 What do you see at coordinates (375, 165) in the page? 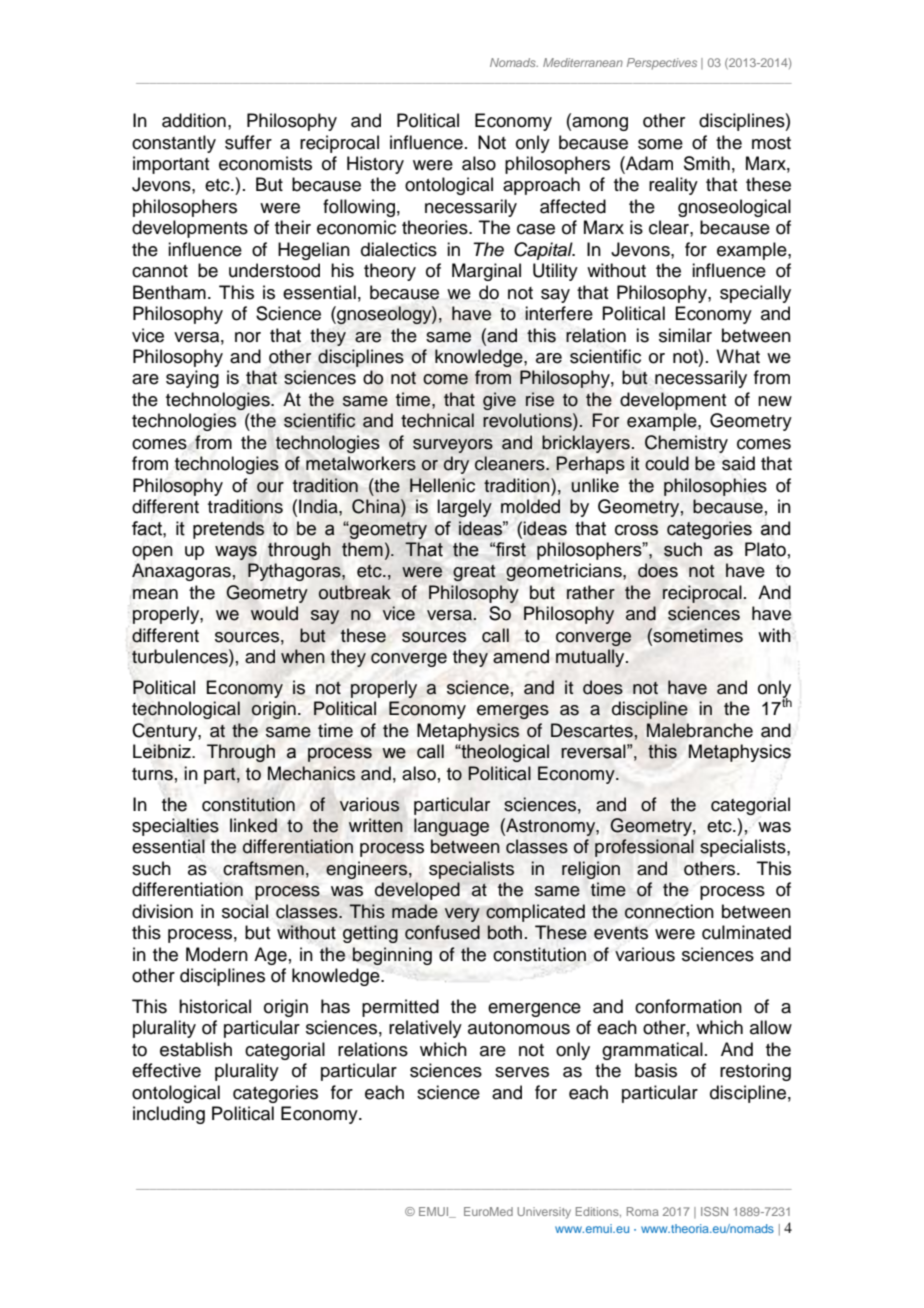
I see `History` at bounding box center [375, 165].
